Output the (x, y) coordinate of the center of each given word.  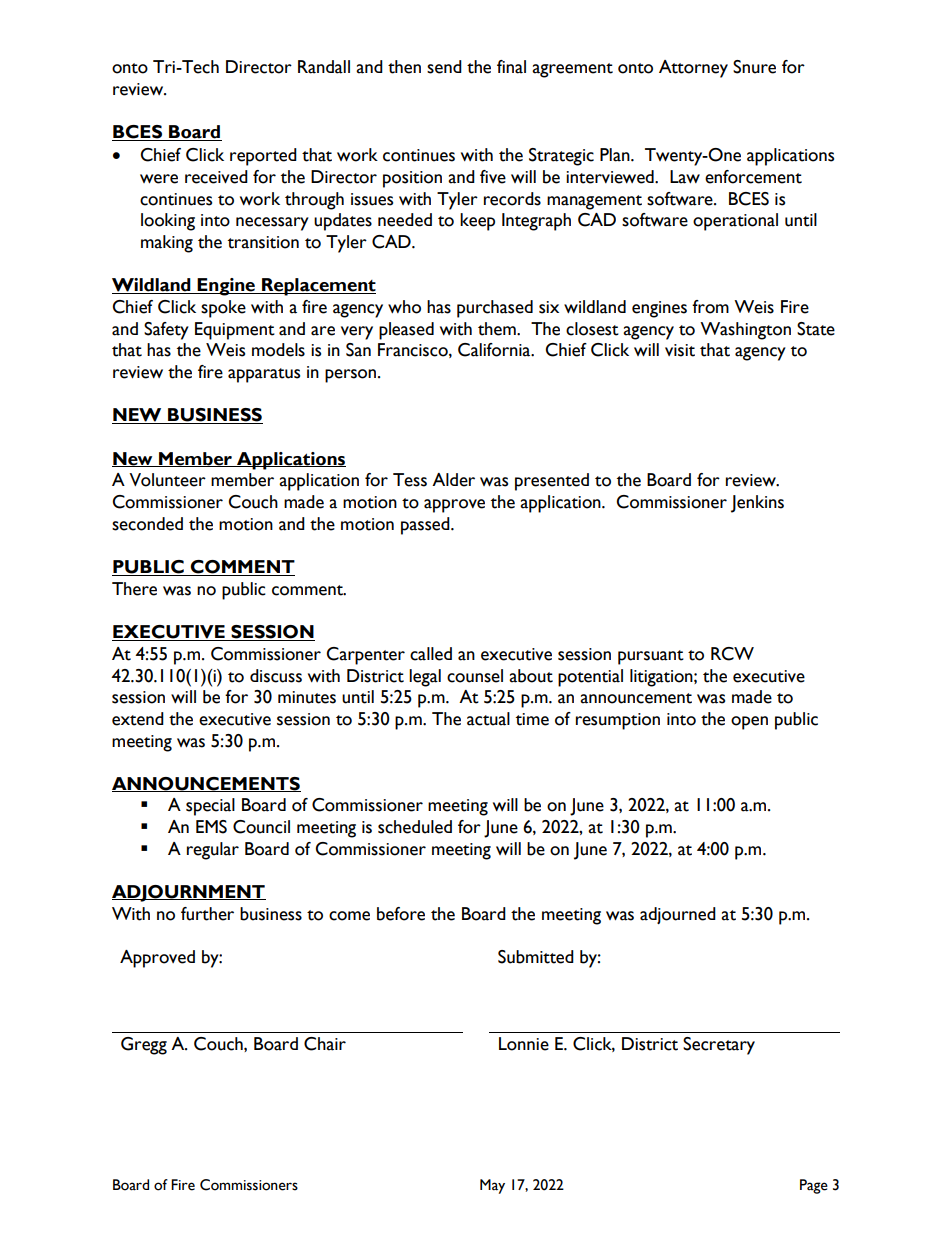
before (401, 914)
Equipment (235, 331)
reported (263, 157)
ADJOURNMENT (189, 893)
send (444, 67)
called (431, 654)
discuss (276, 676)
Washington (745, 331)
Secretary (719, 1046)
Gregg (144, 1046)
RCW (732, 654)
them (498, 329)
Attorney (693, 69)
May (492, 1186)
